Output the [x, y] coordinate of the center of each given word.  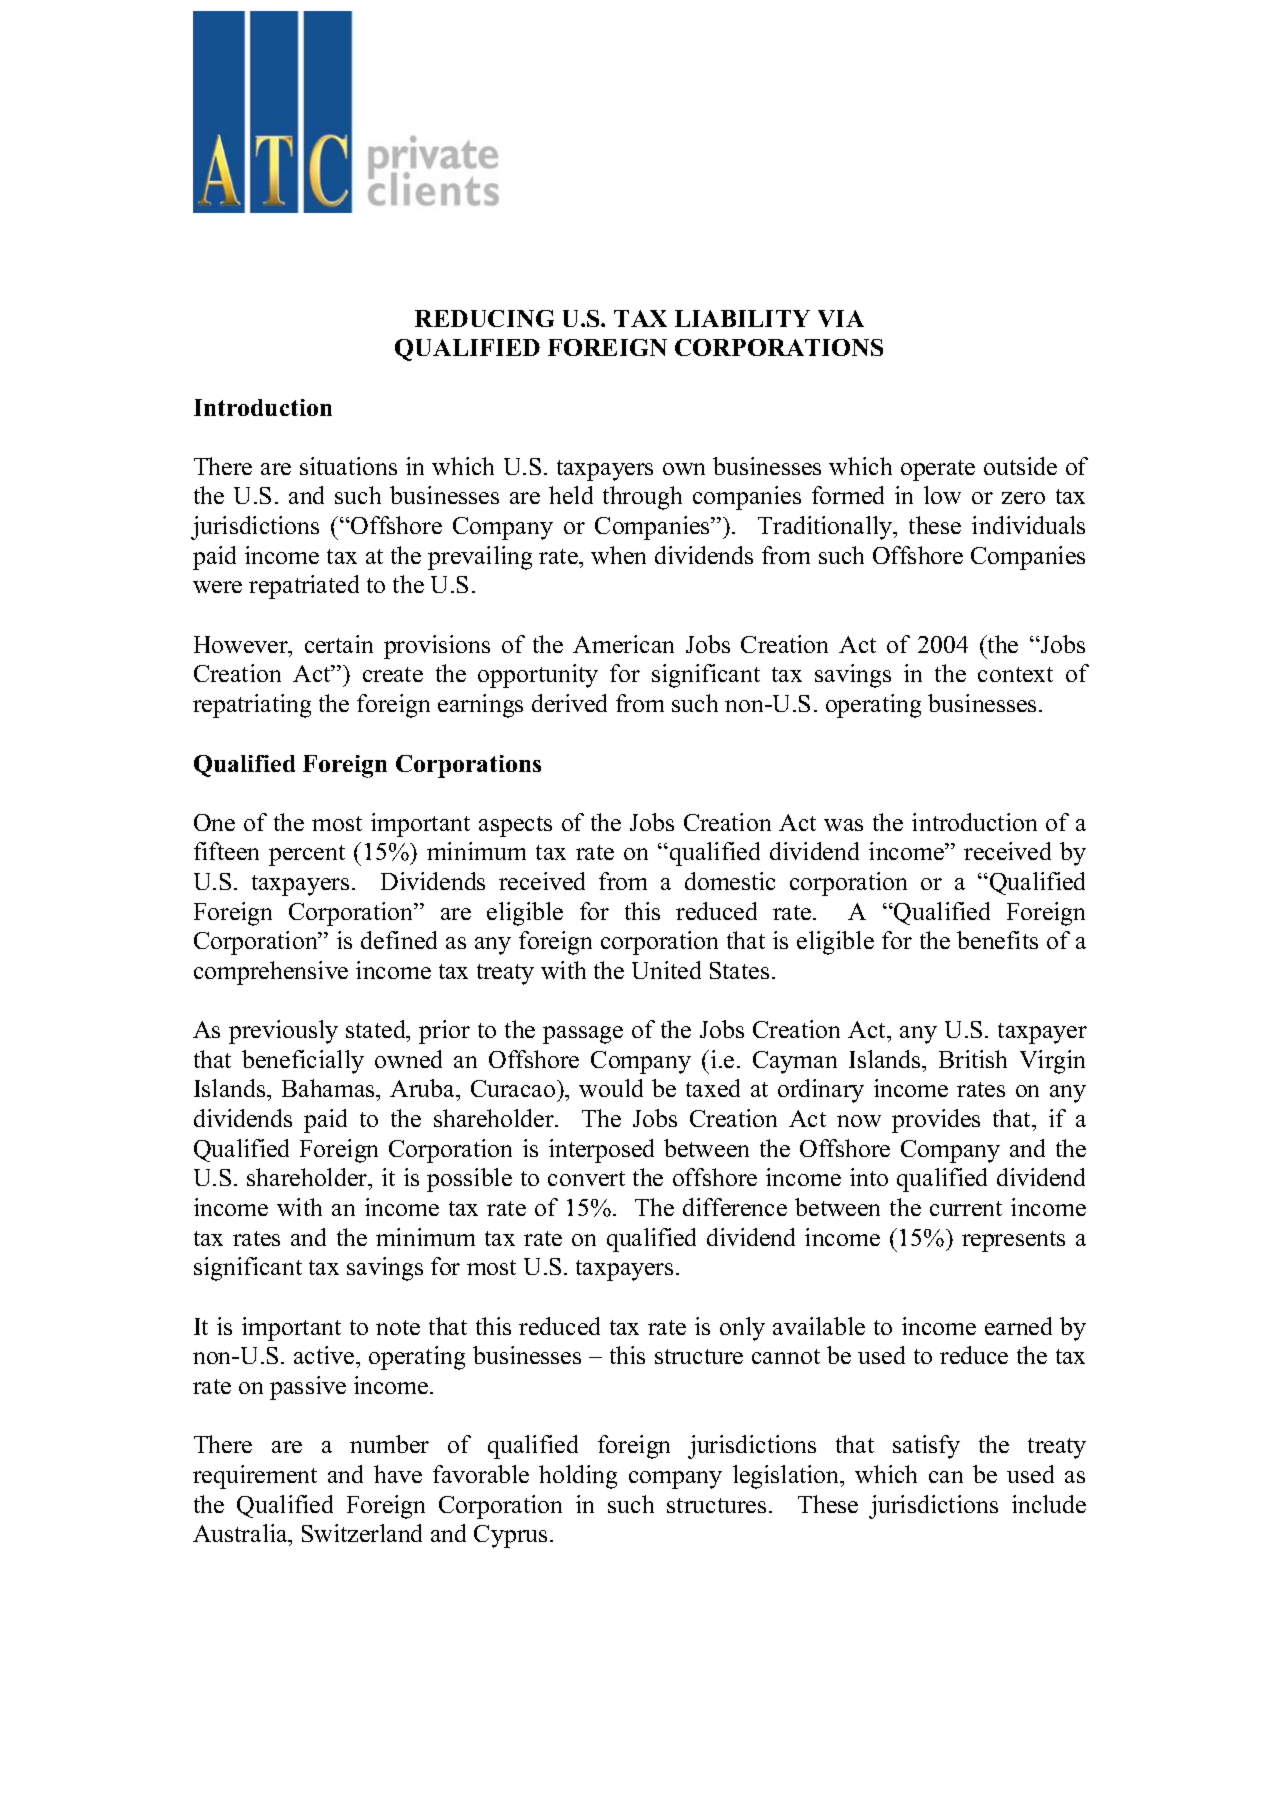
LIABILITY [742, 318]
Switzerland [362, 1533]
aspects [515, 826]
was [843, 825]
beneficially [303, 1062]
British [973, 1059]
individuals [1028, 525]
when [618, 555]
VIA [841, 318]
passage [583, 1035]
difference [735, 1207]
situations [348, 466]
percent [307, 855]
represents [1013, 1241]
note [398, 1327]
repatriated [304, 587]
